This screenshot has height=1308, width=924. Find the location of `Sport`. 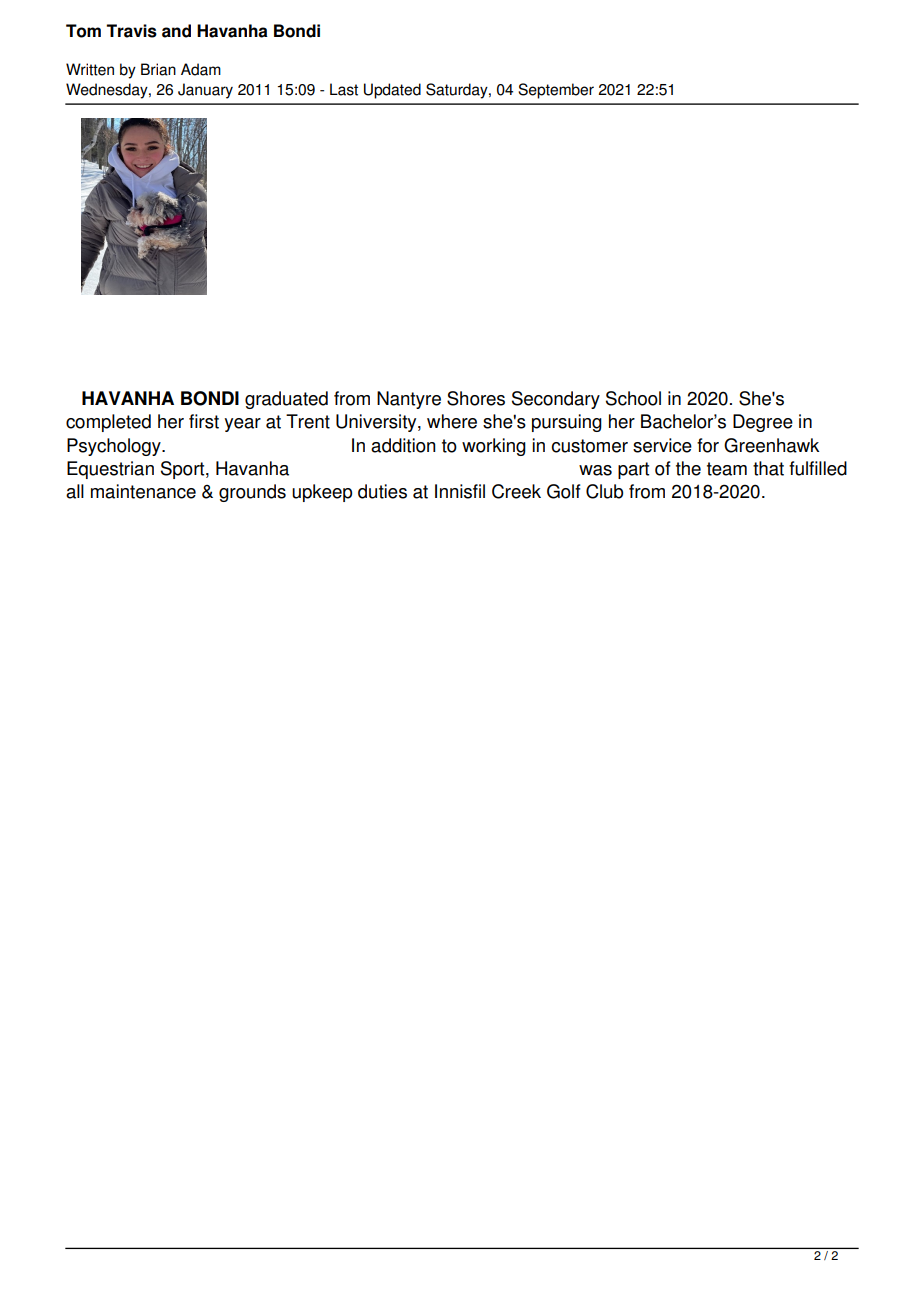

Sport is located at coordinates (184, 470).
